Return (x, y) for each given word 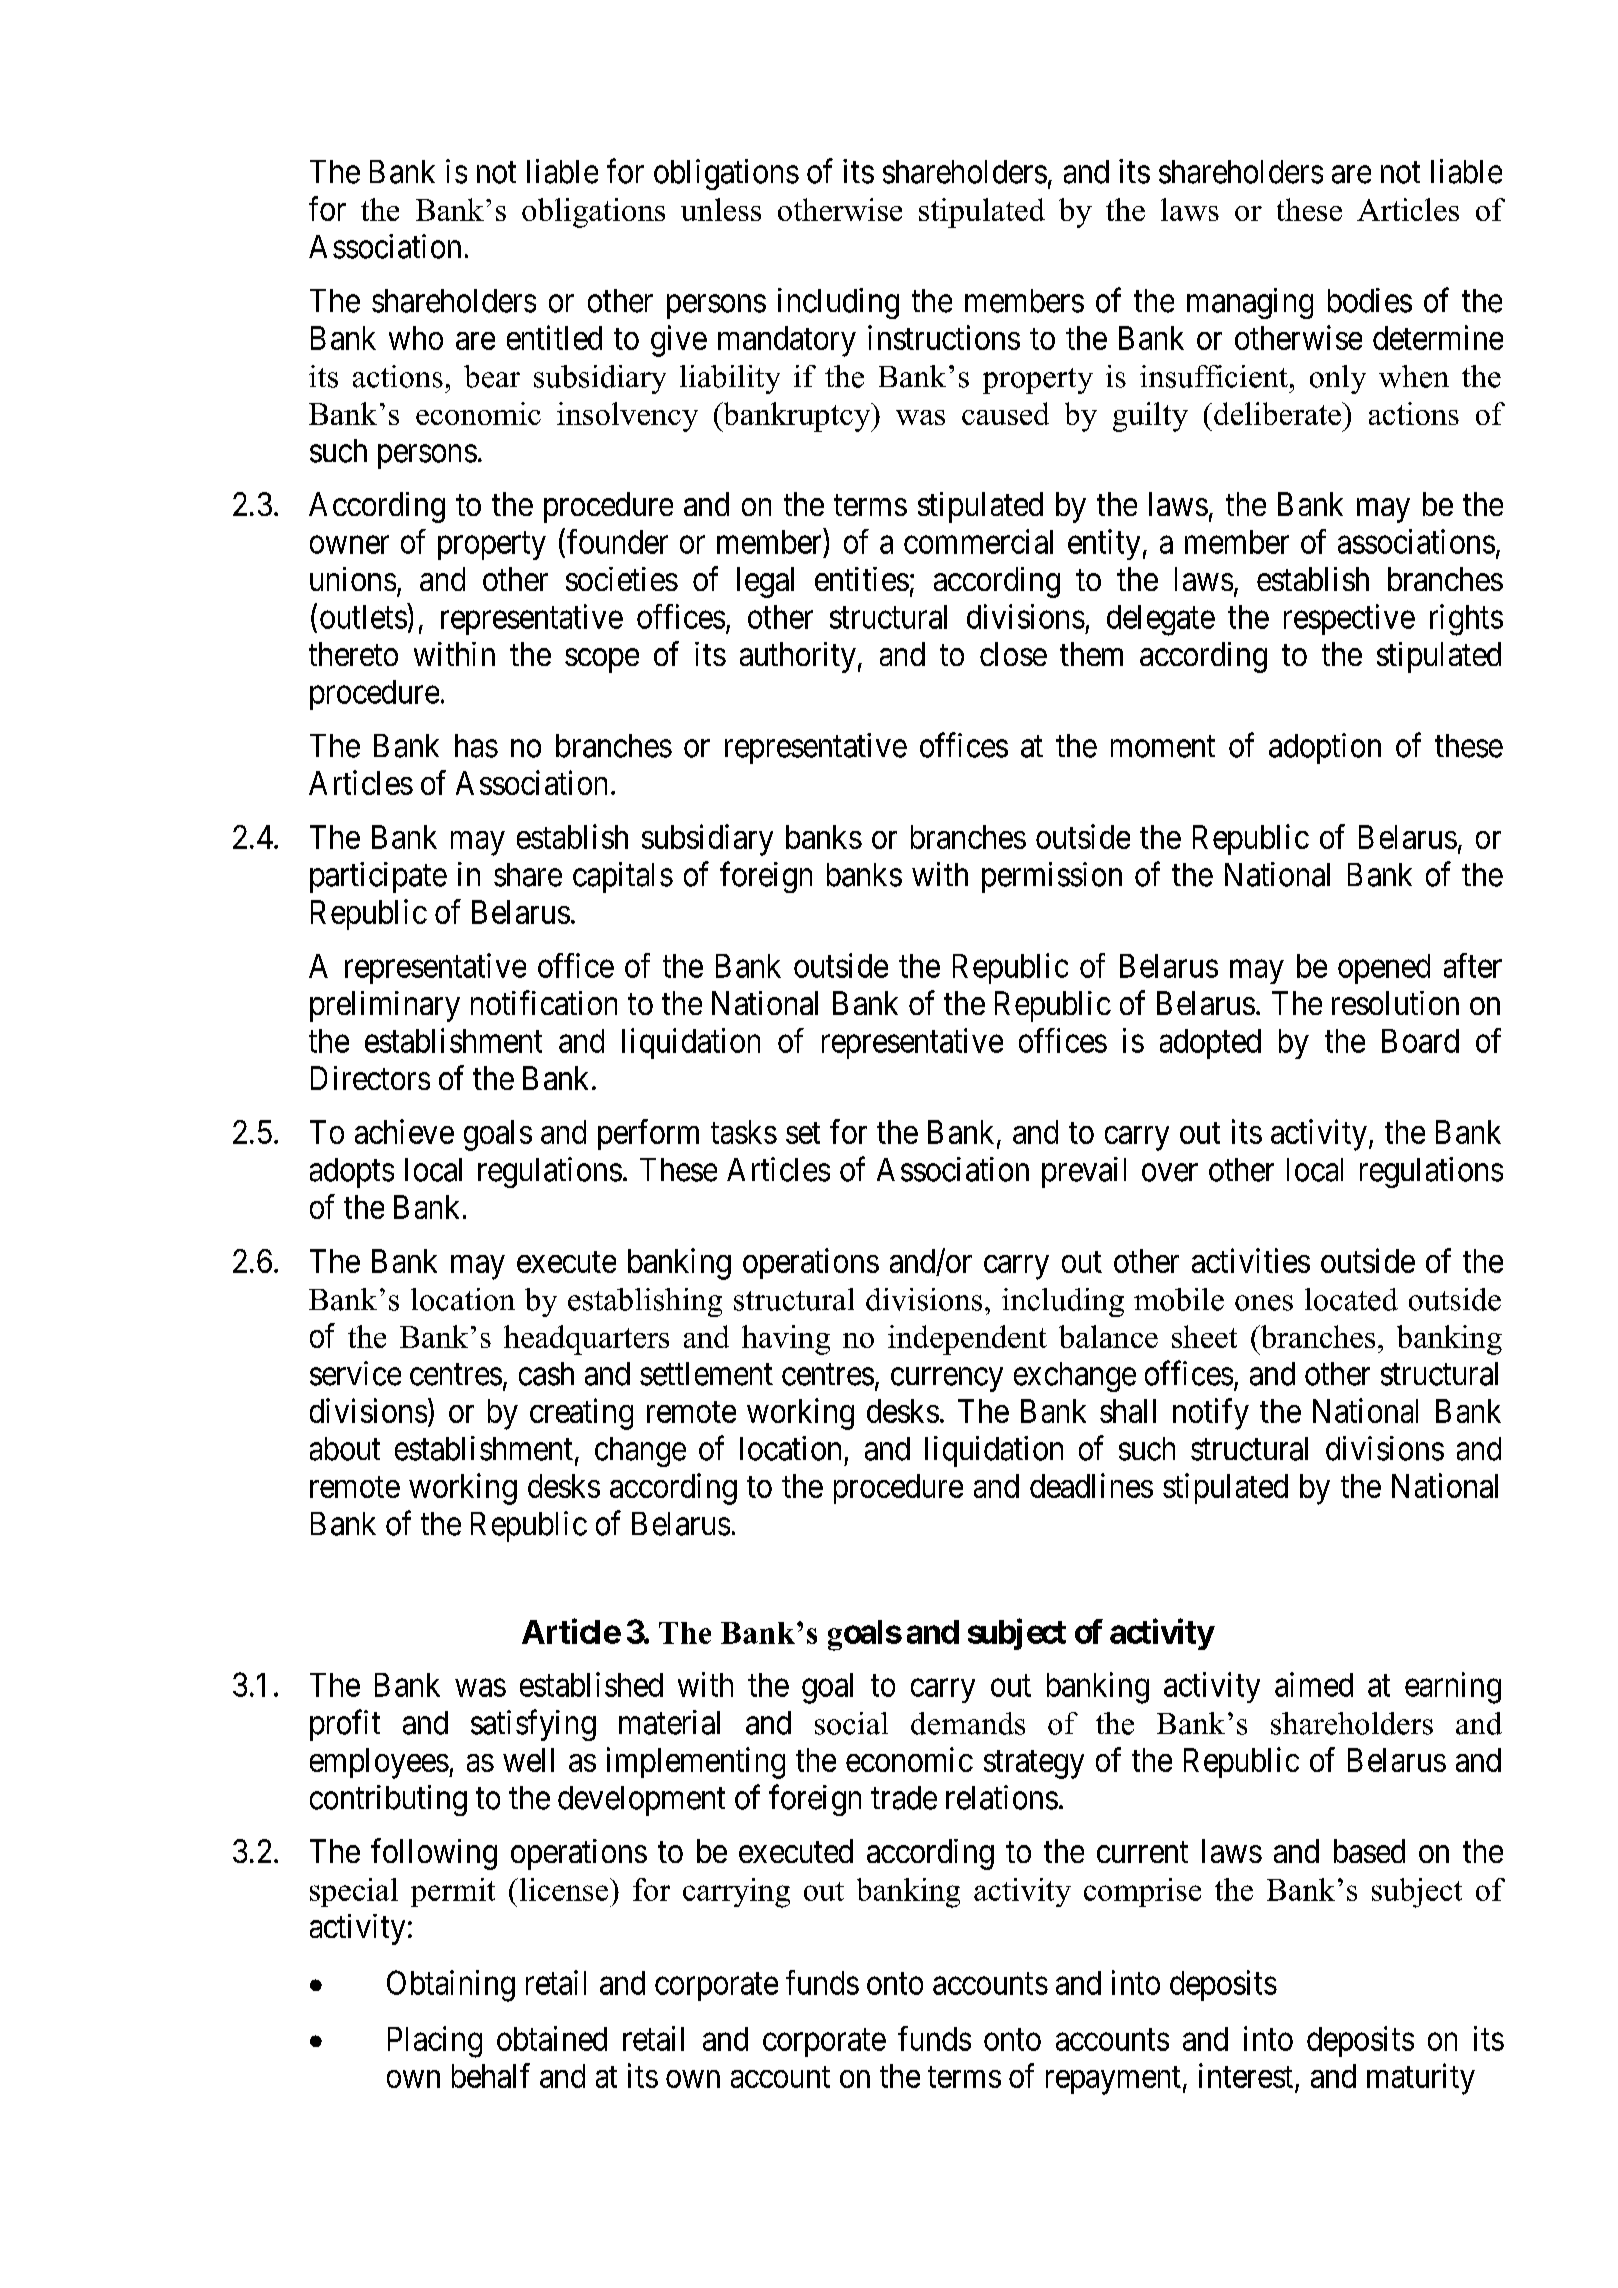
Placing (435, 2042)
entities (862, 579)
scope (602, 661)
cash (546, 1374)
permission (1052, 877)
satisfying (533, 1725)
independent (967, 1340)
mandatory (787, 341)
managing (1250, 303)
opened (1384, 969)
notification (544, 1002)
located (1351, 1299)
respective (1349, 619)
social (851, 1723)
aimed (1314, 1684)
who (416, 338)
